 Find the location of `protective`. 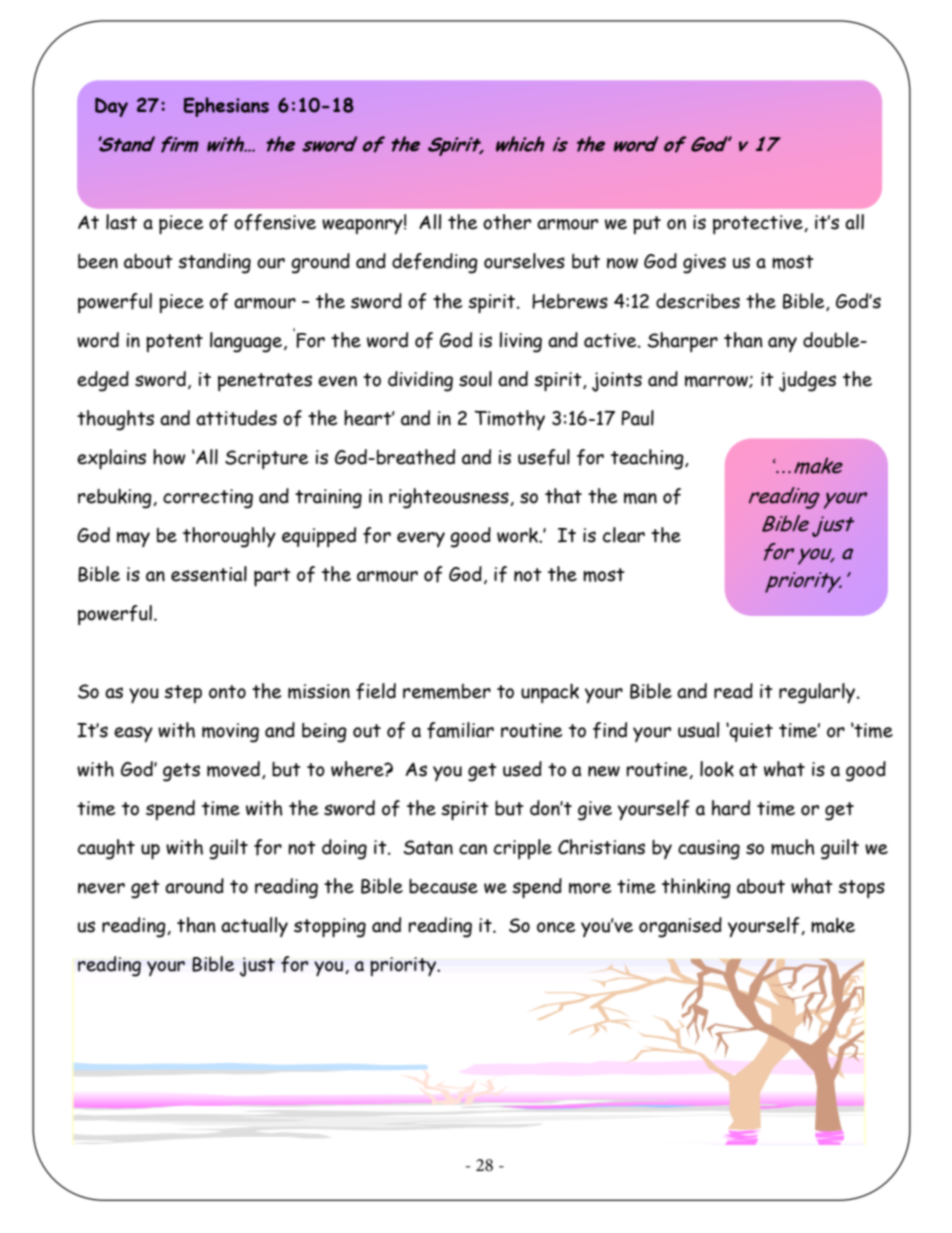

protective is located at coordinates (759, 224).
